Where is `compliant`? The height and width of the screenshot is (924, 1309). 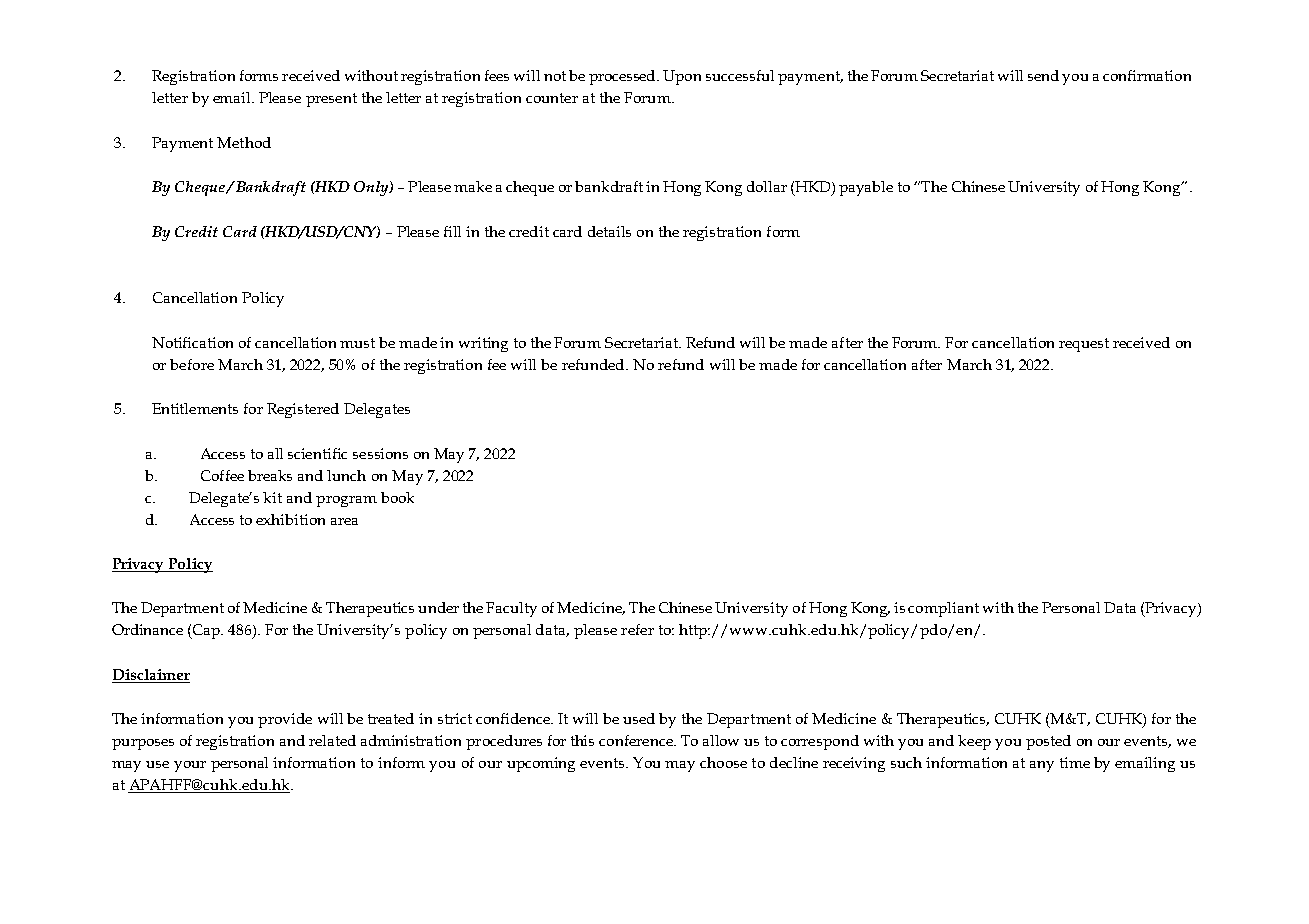 compliant is located at coordinates (943, 609).
